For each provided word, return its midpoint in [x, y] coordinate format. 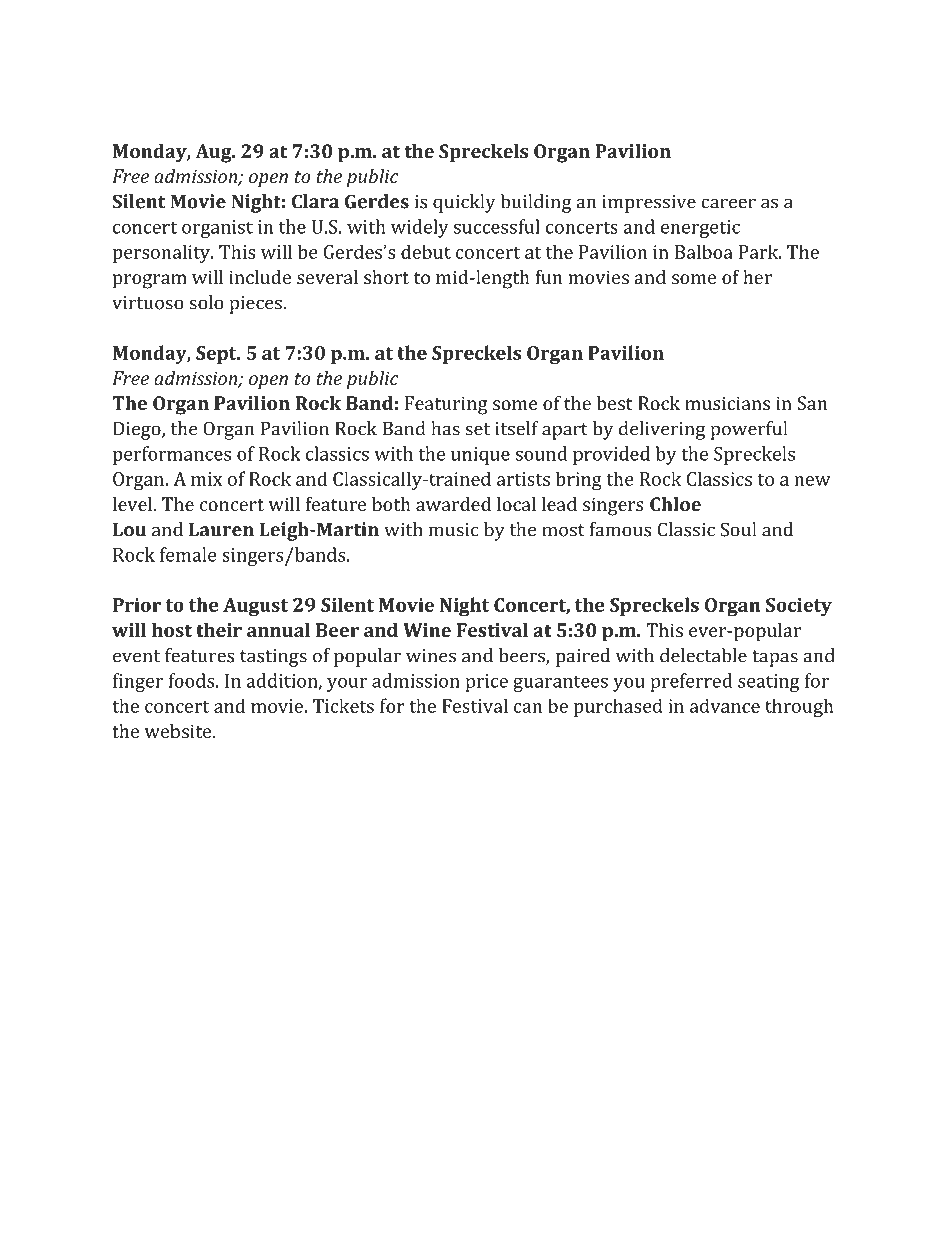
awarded [453, 504]
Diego [138, 430]
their [219, 630]
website [179, 731]
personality [163, 253]
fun [548, 277]
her [757, 277]
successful [497, 226]
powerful [748, 430]
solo [206, 302]
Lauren [221, 529]
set [477, 429]
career [728, 203]
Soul [738, 529]
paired [583, 657]
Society [799, 607]
